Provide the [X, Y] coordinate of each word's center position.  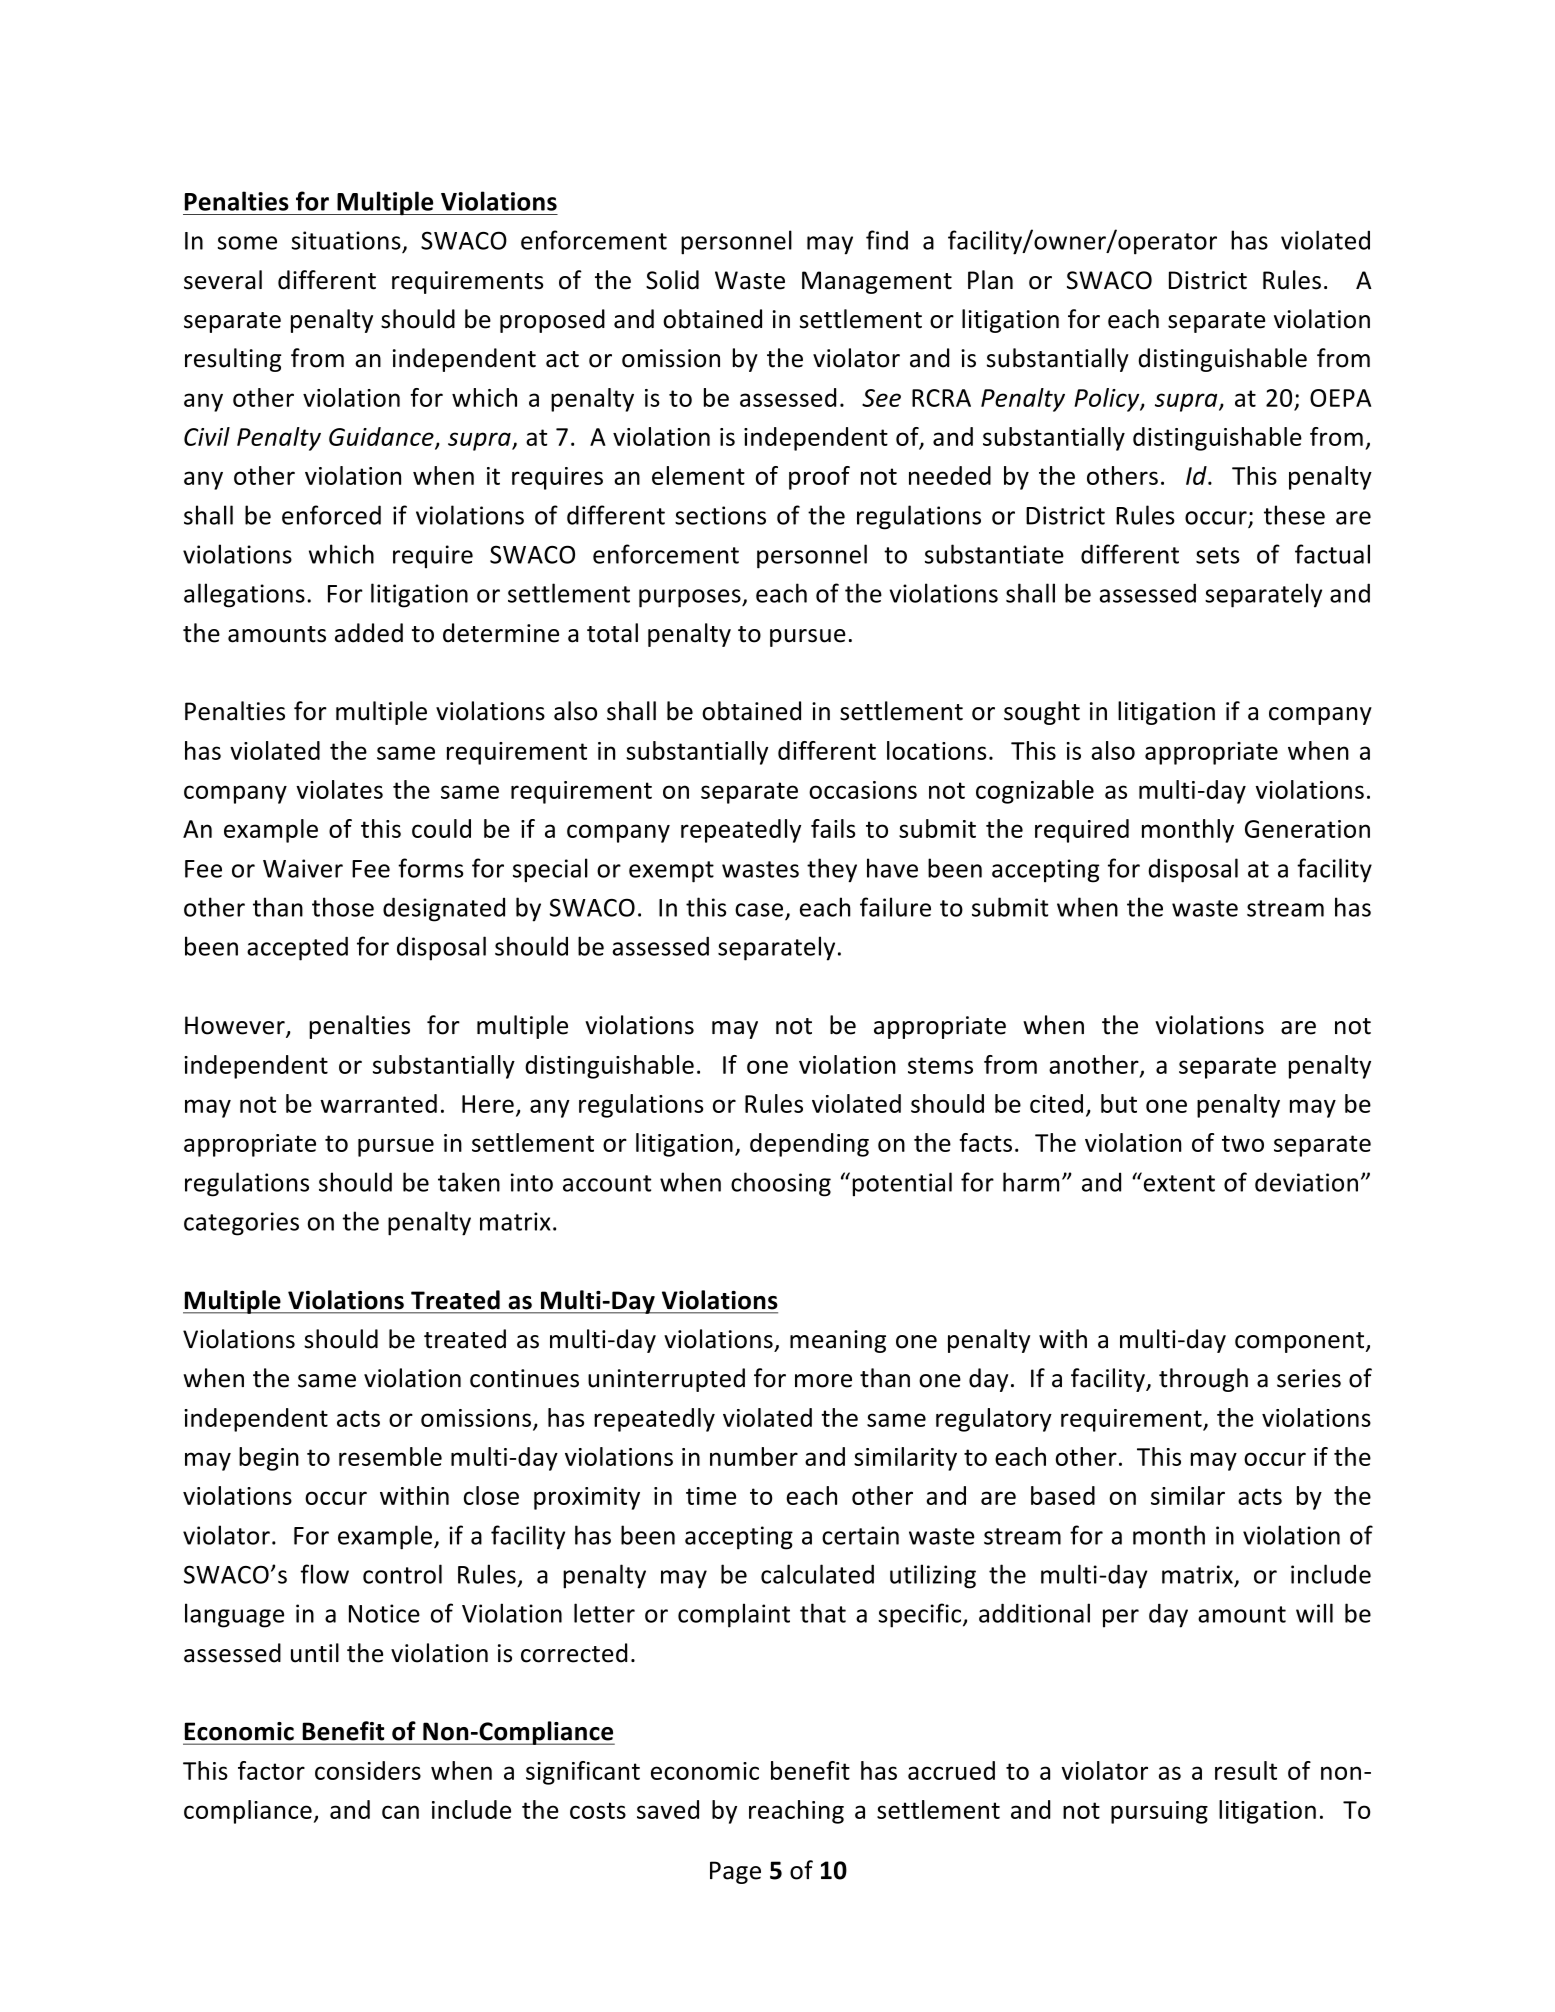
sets [1218, 555]
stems [940, 1065]
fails [833, 828]
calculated [817, 1574]
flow [325, 1574]
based [1063, 1495]
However [236, 1026]
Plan [990, 280]
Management [877, 282]
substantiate [994, 554]
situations [346, 240]
